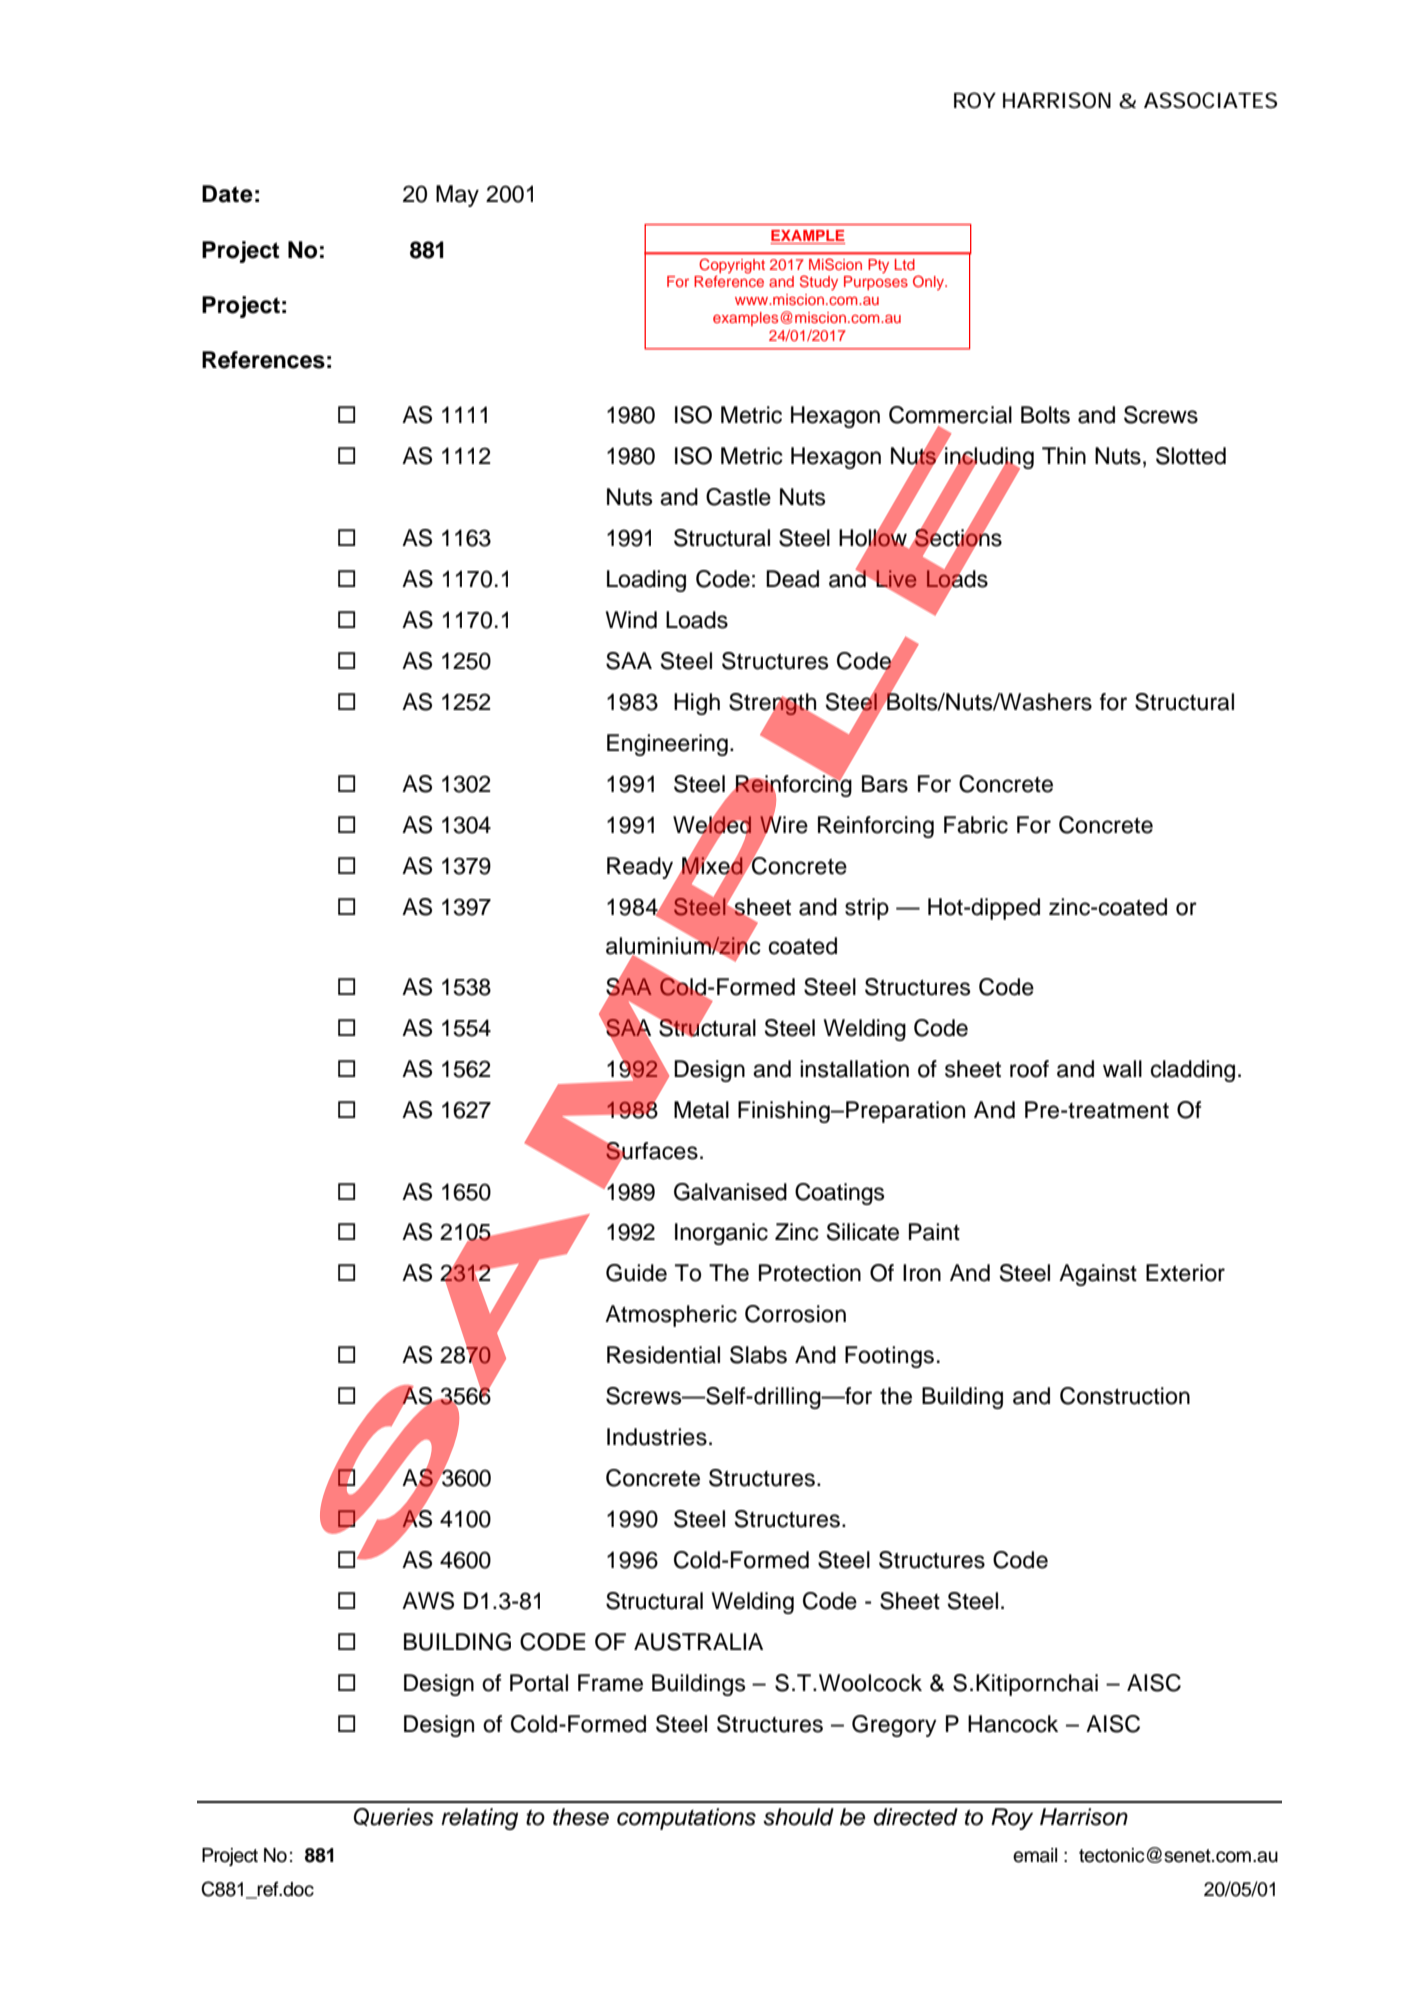 This screenshot has width=1415, height=1999. What do you see at coordinates (457, 196) in the screenshot?
I see `May` at bounding box center [457, 196].
